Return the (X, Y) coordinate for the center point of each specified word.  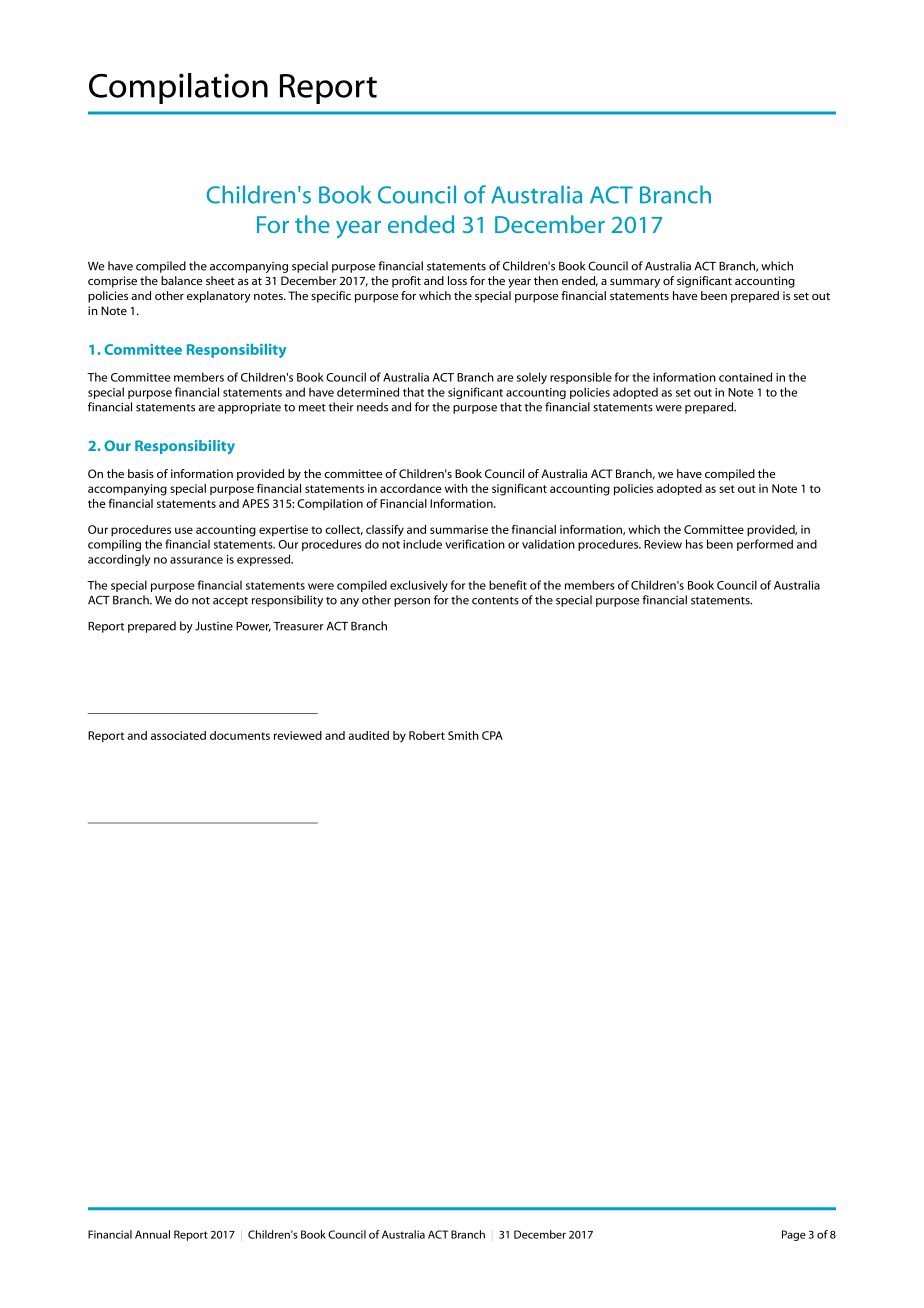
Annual (152, 1234)
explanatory (219, 297)
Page (794, 1235)
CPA (492, 735)
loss (457, 280)
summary (635, 283)
